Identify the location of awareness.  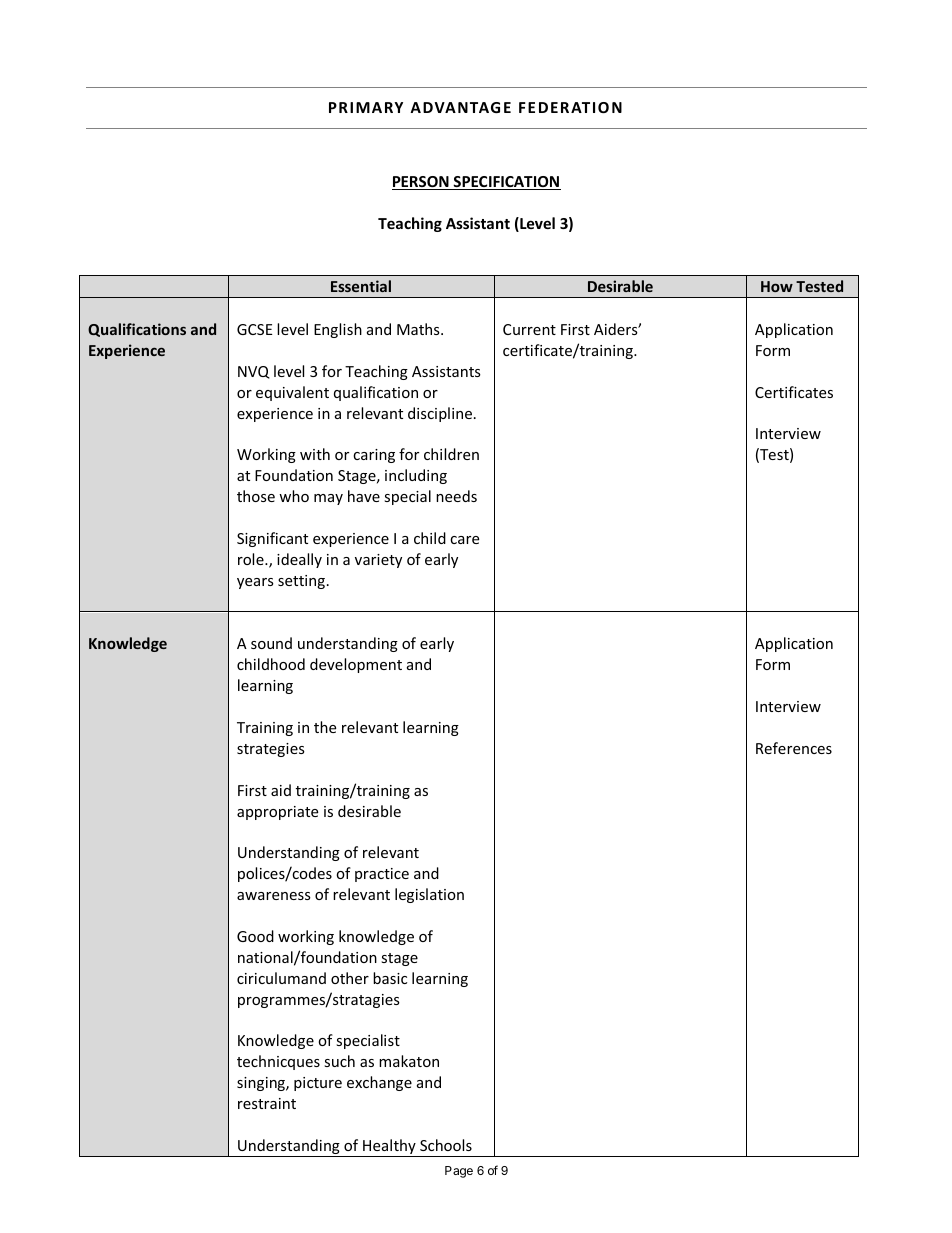
(274, 896).
